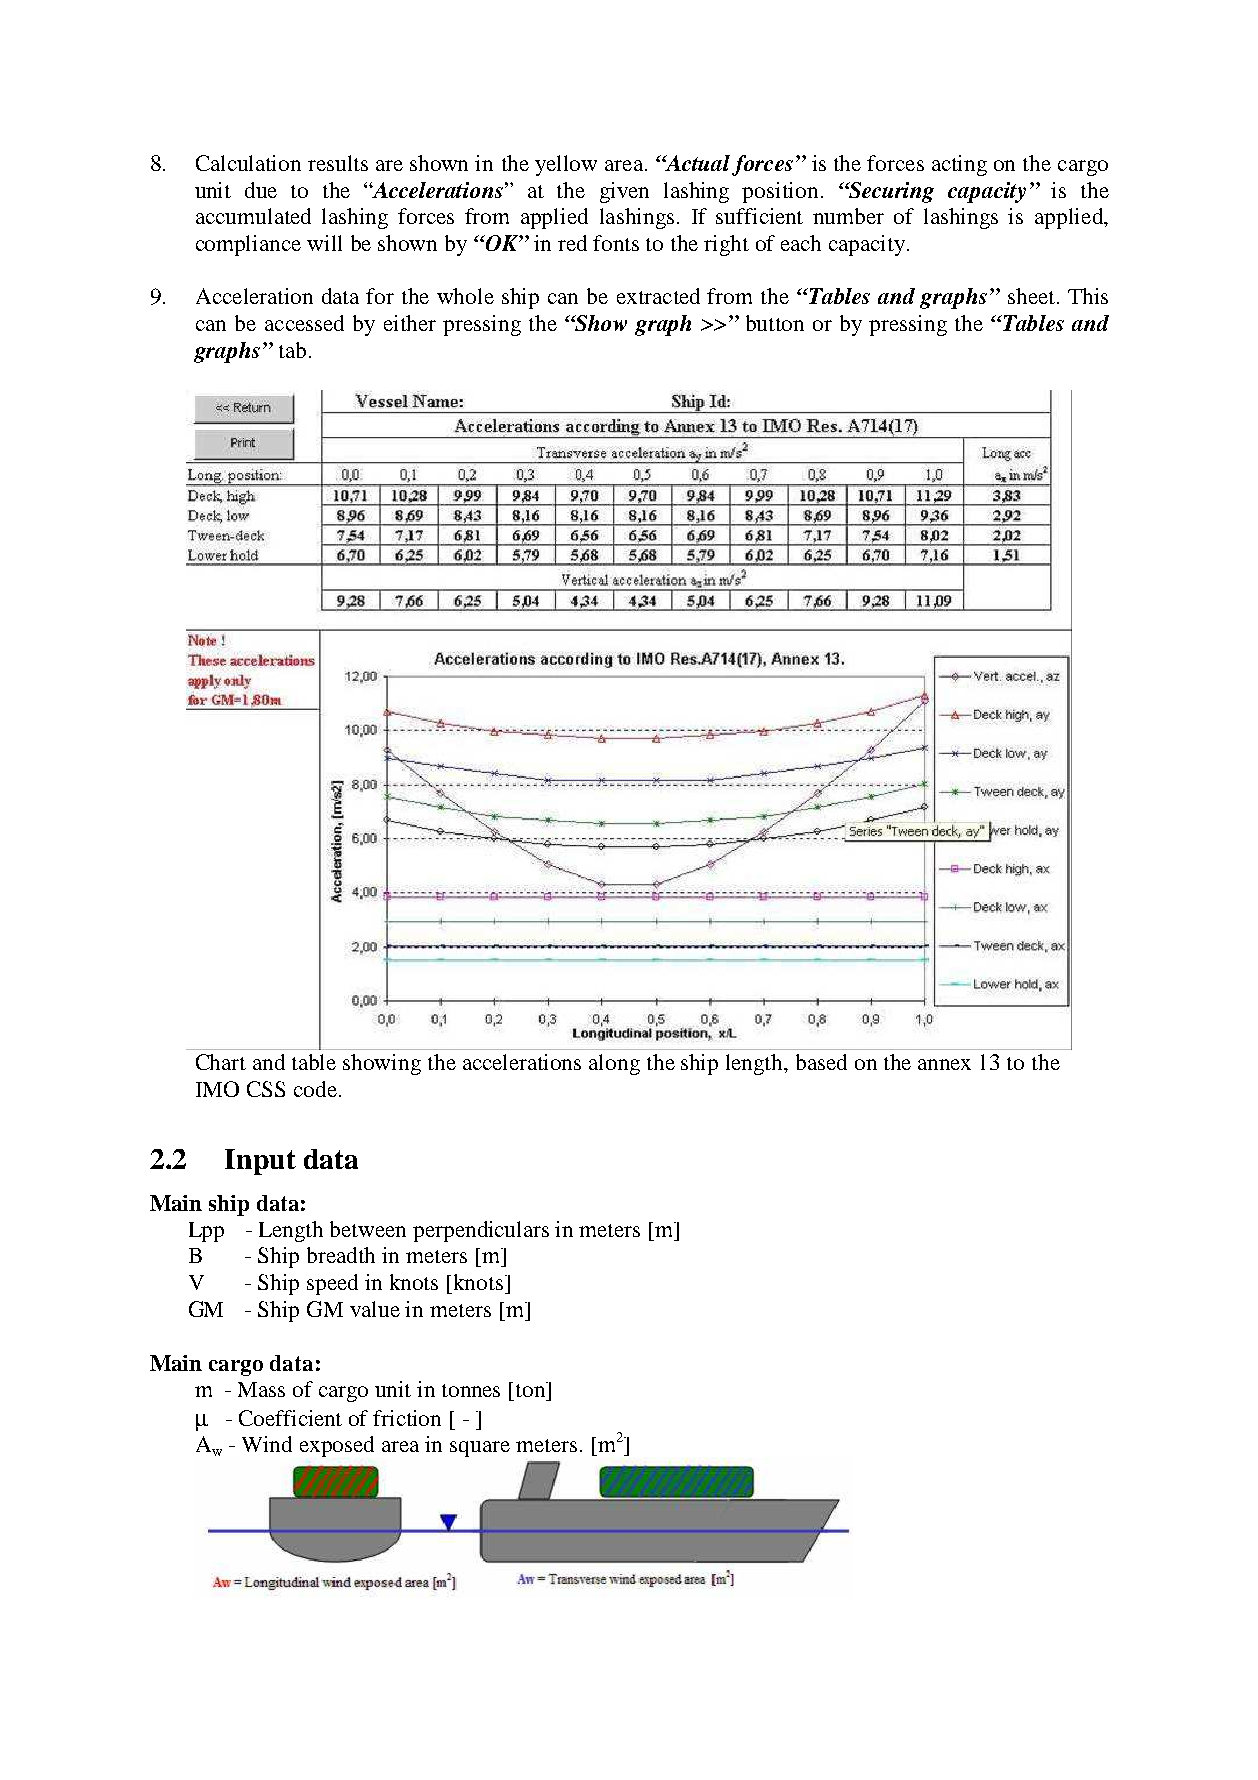 This image has width=1258, height=1780. Describe the element at coordinates (290, 1418) in the image. I see `Coefficient` at that location.
